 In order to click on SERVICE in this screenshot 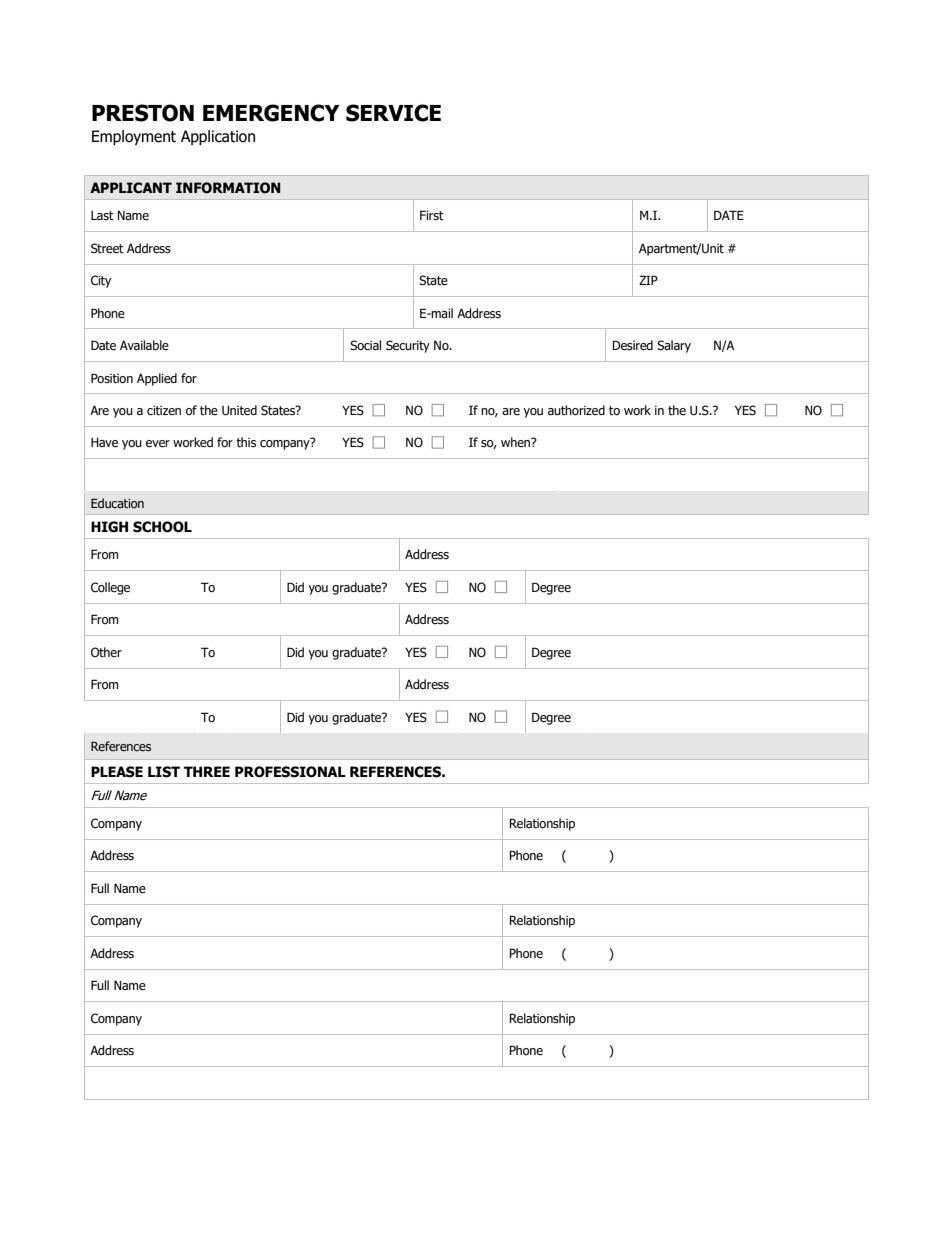, I will do `click(393, 113)`.
